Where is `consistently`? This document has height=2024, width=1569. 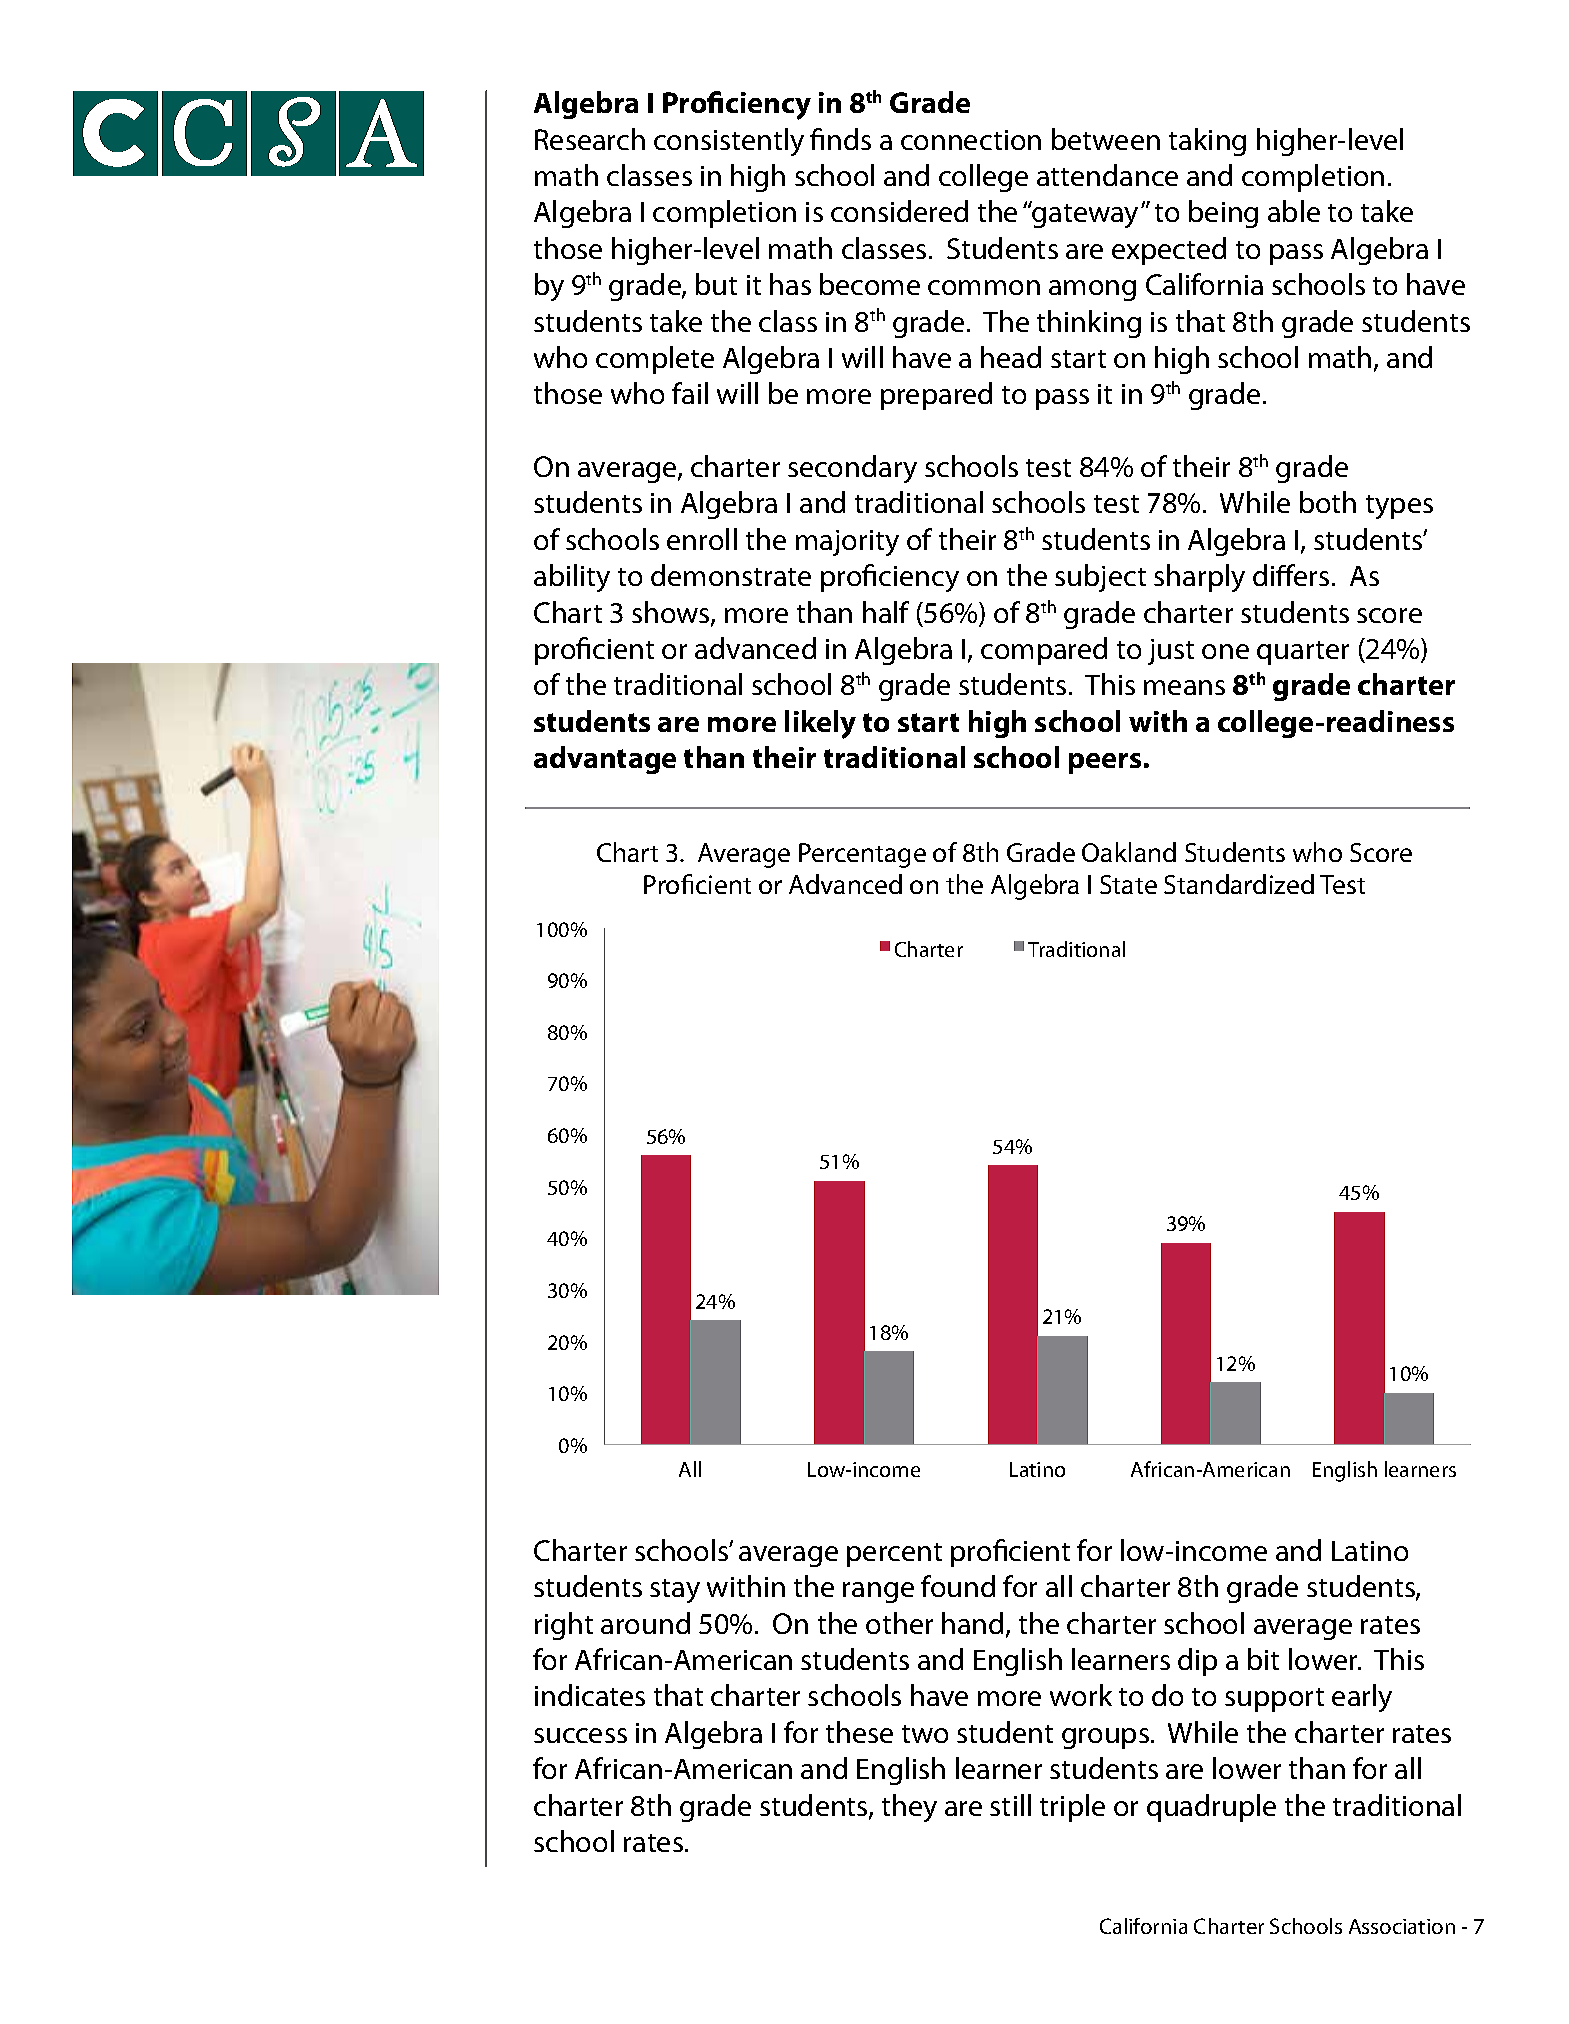 consistently is located at coordinates (729, 142).
